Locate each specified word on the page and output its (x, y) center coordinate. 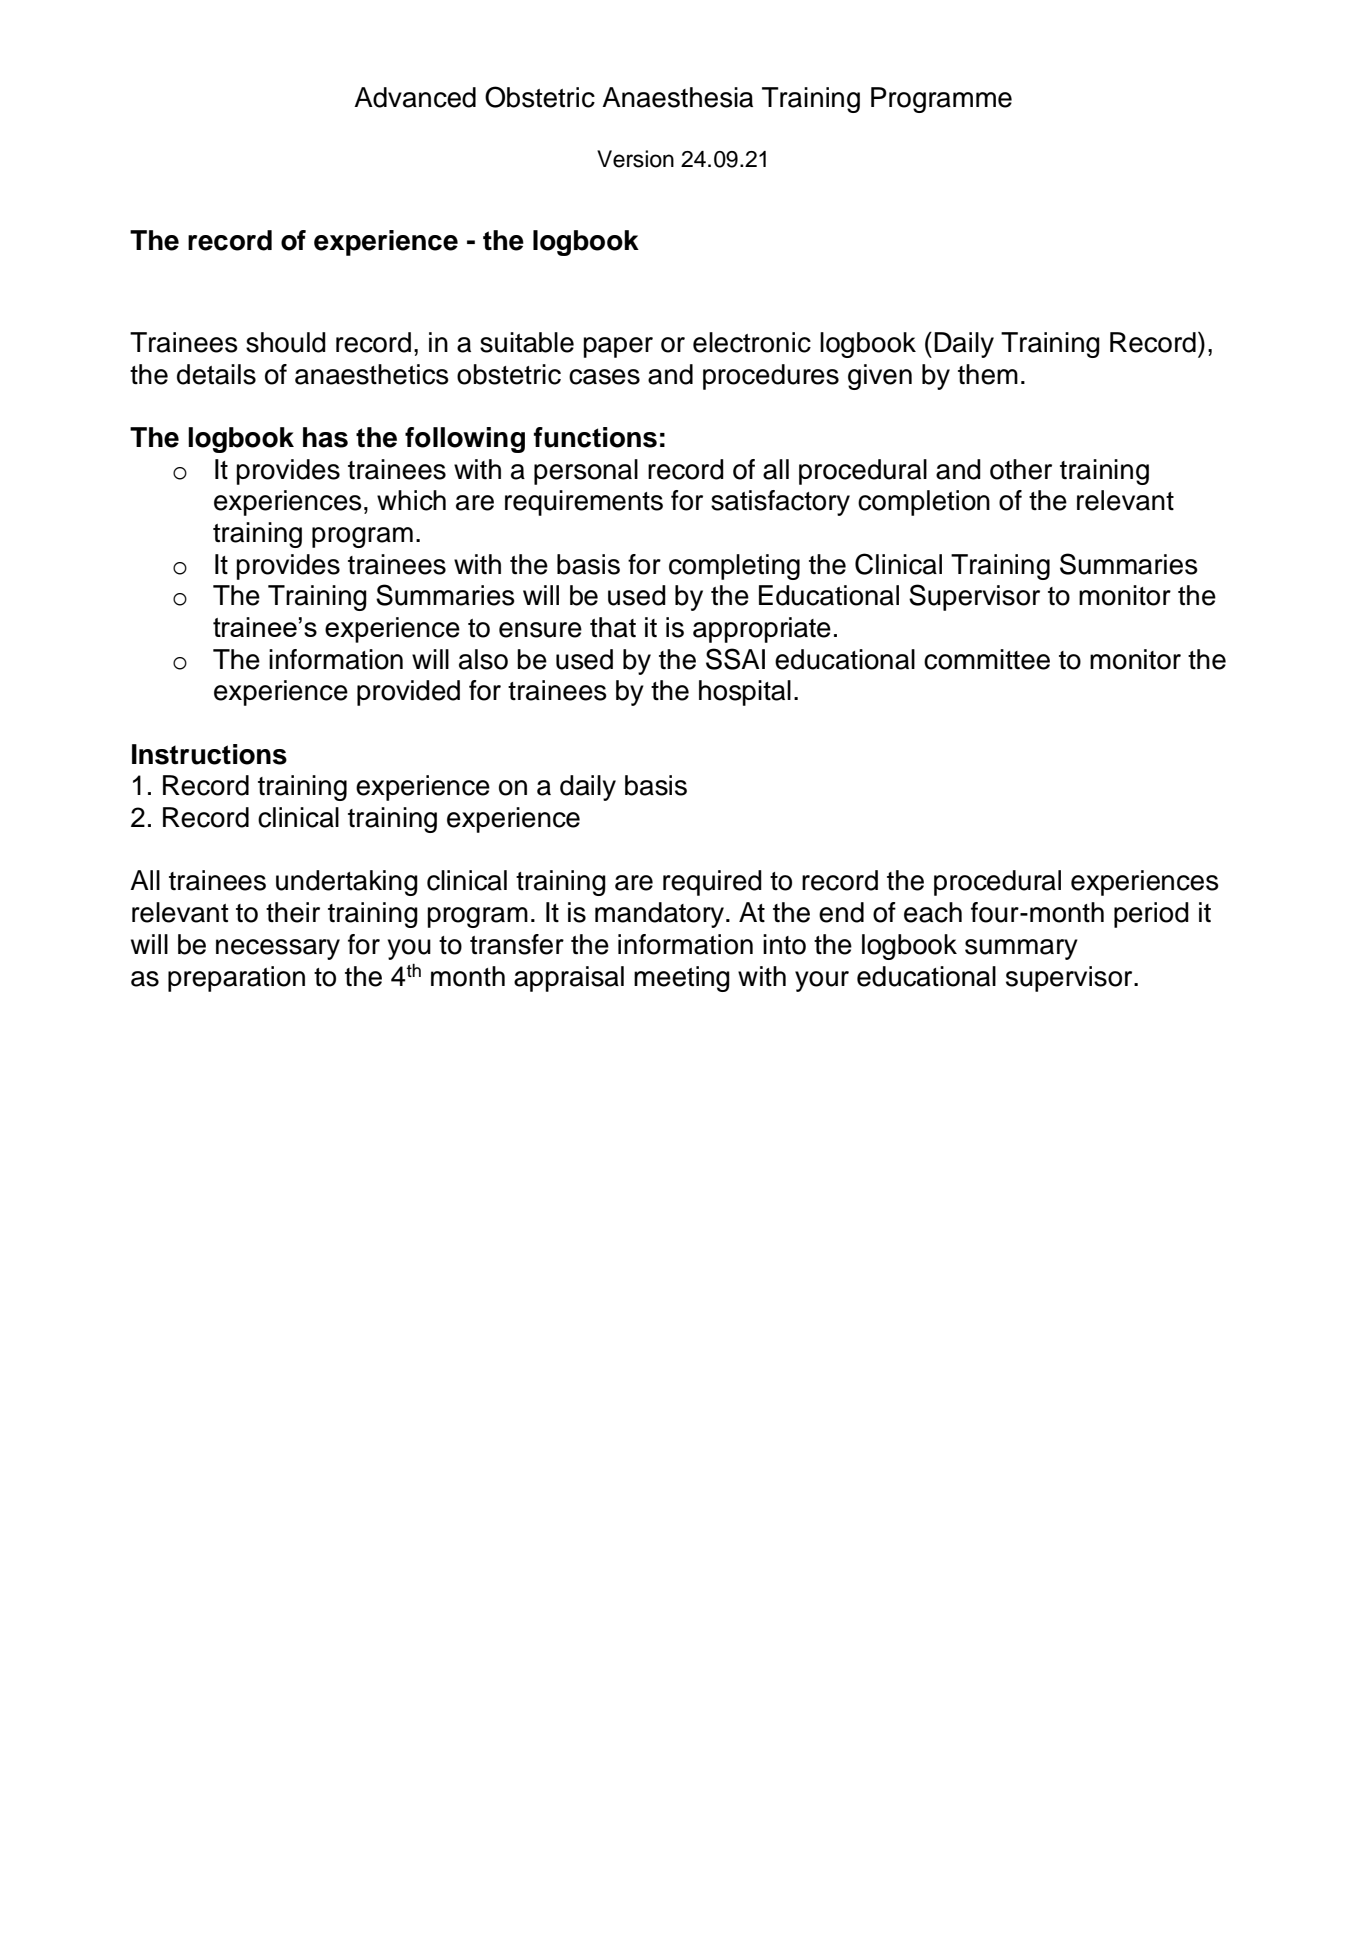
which (411, 500)
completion (924, 503)
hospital (745, 693)
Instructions (209, 754)
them (988, 374)
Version (635, 159)
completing (734, 567)
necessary (278, 949)
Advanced (415, 97)
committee (987, 659)
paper (618, 347)
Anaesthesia (677, 97)
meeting (682, 979)
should (286, 342)
